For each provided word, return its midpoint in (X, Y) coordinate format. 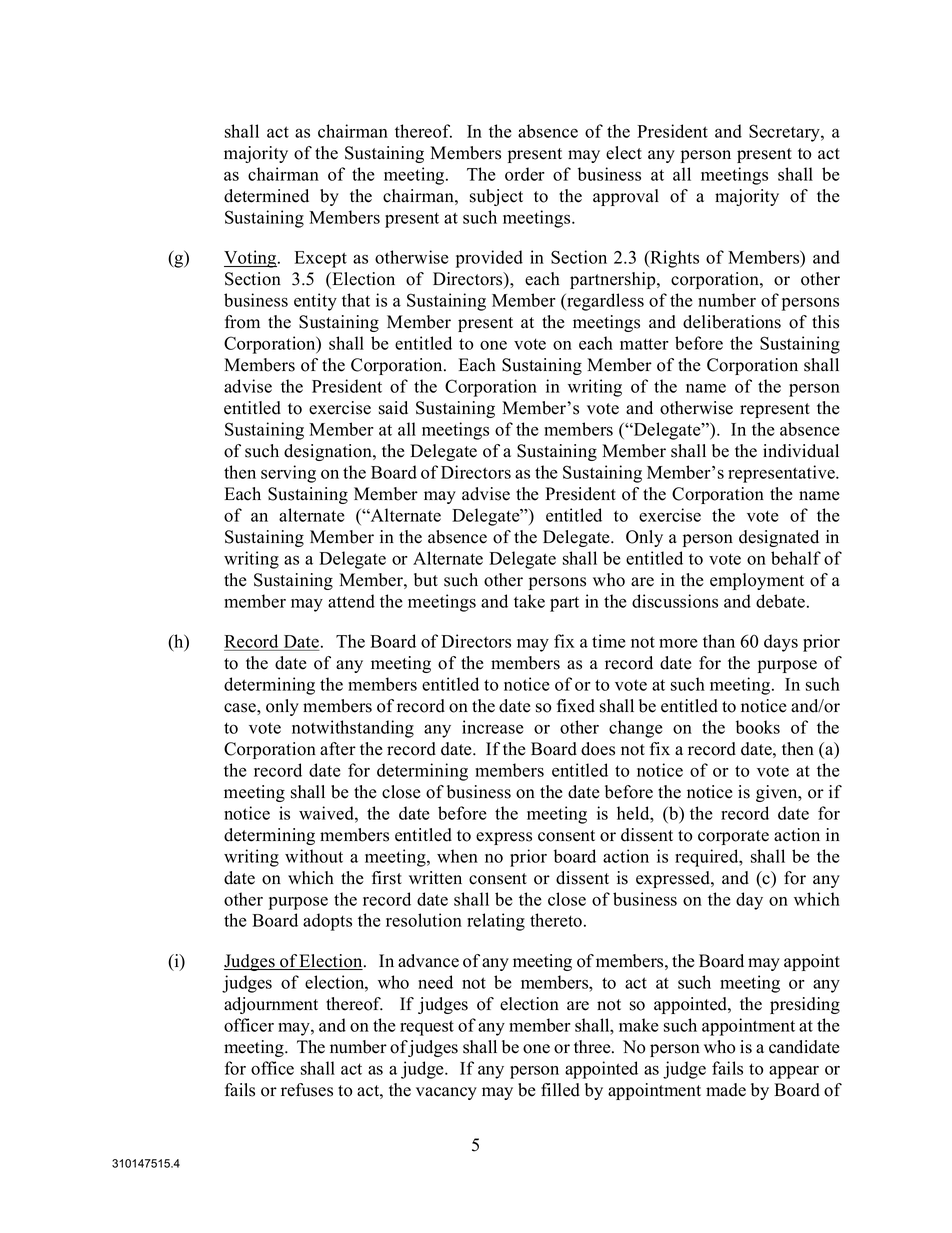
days (781, 643)
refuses (307, 1090)
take (529, 601)
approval (626, 197)
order (525, 174)
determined (266, 196)
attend (351, 601)
